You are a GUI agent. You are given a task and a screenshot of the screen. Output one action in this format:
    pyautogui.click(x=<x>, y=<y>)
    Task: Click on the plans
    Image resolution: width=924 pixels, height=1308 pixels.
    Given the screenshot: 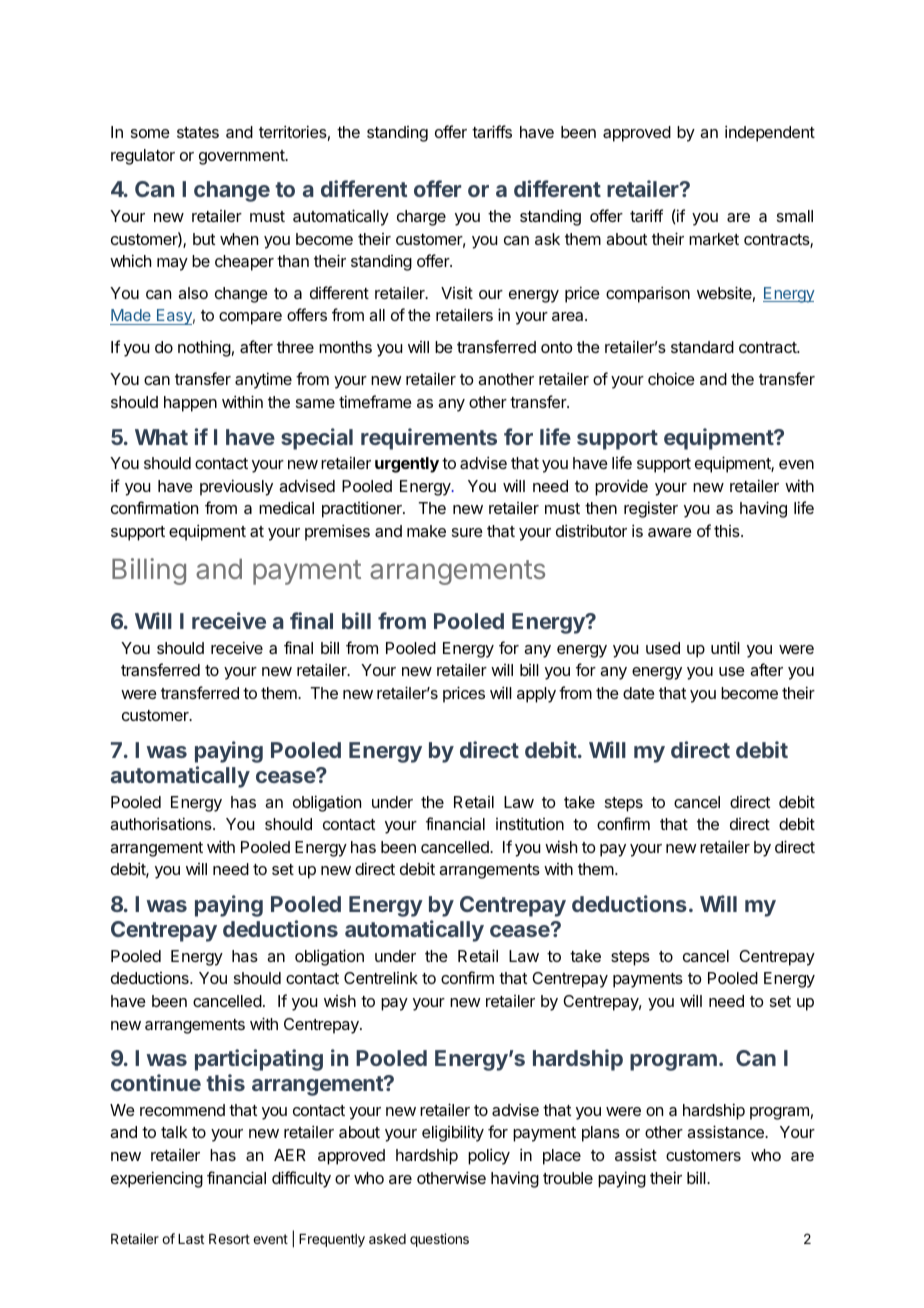 What is the action you would take?
    pyautogui.click(x=601, y=1134)
